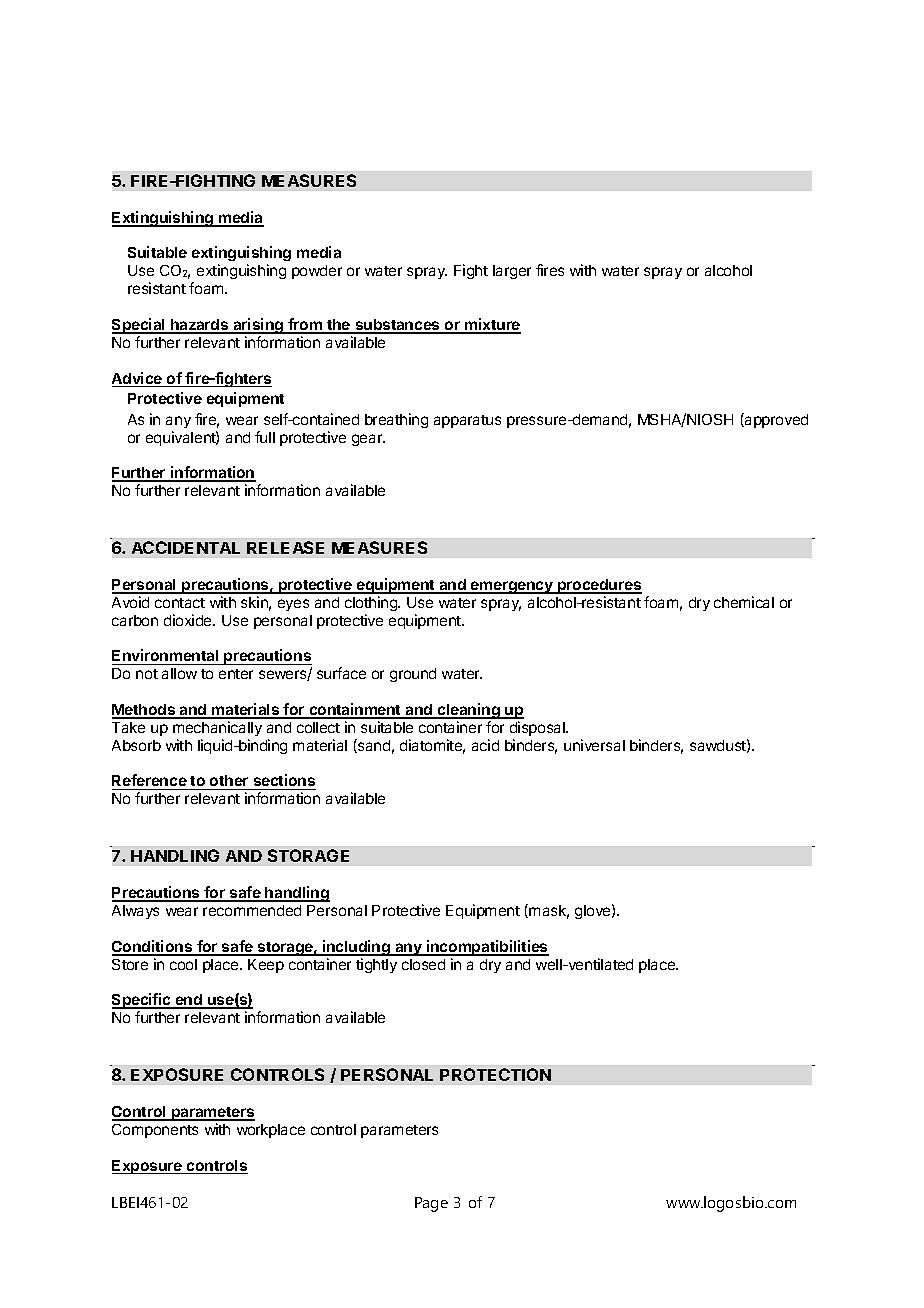 The image size is (924, 1308). What do you see at coordinates (495, 1074) in the page?
I see `PROTECTION` at bounding box center [495, 1074].
